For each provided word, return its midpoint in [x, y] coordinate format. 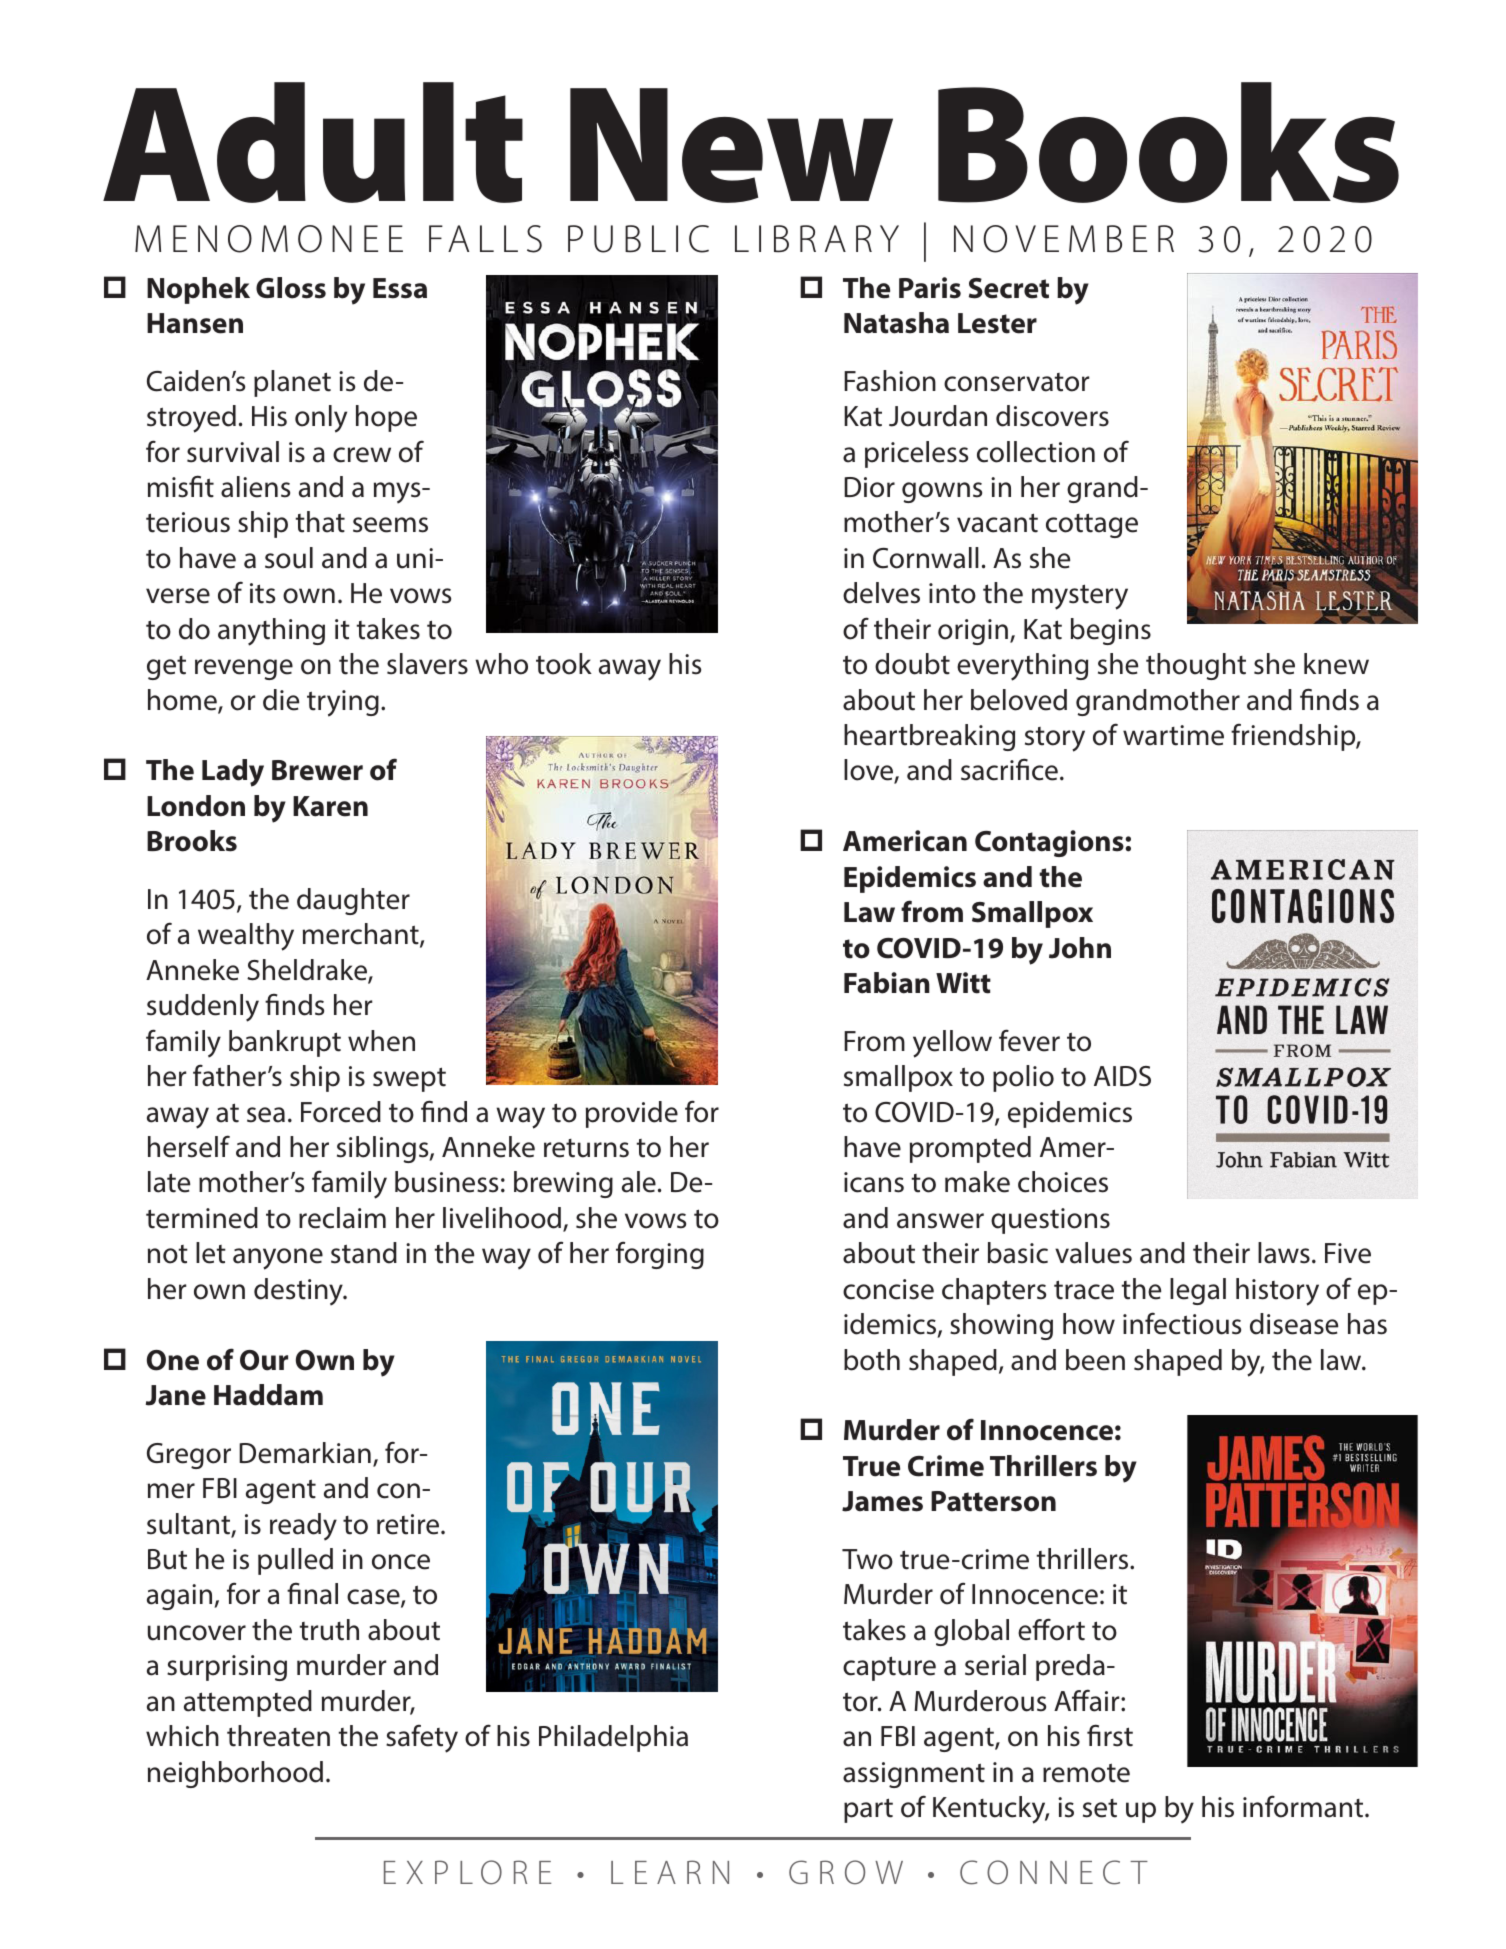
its [262, 593]
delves [881, 593]
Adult [313, 142]
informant [1304, 1806]
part [868, 1810]
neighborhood [235, 1774]
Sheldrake [308, 971]
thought [1196, 666]
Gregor [189, 1456]
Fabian [887, 983]
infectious [1182, 1323]
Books [1168, 142]
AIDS [1122, 1076]
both [872, 1360]
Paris [930, 288]
